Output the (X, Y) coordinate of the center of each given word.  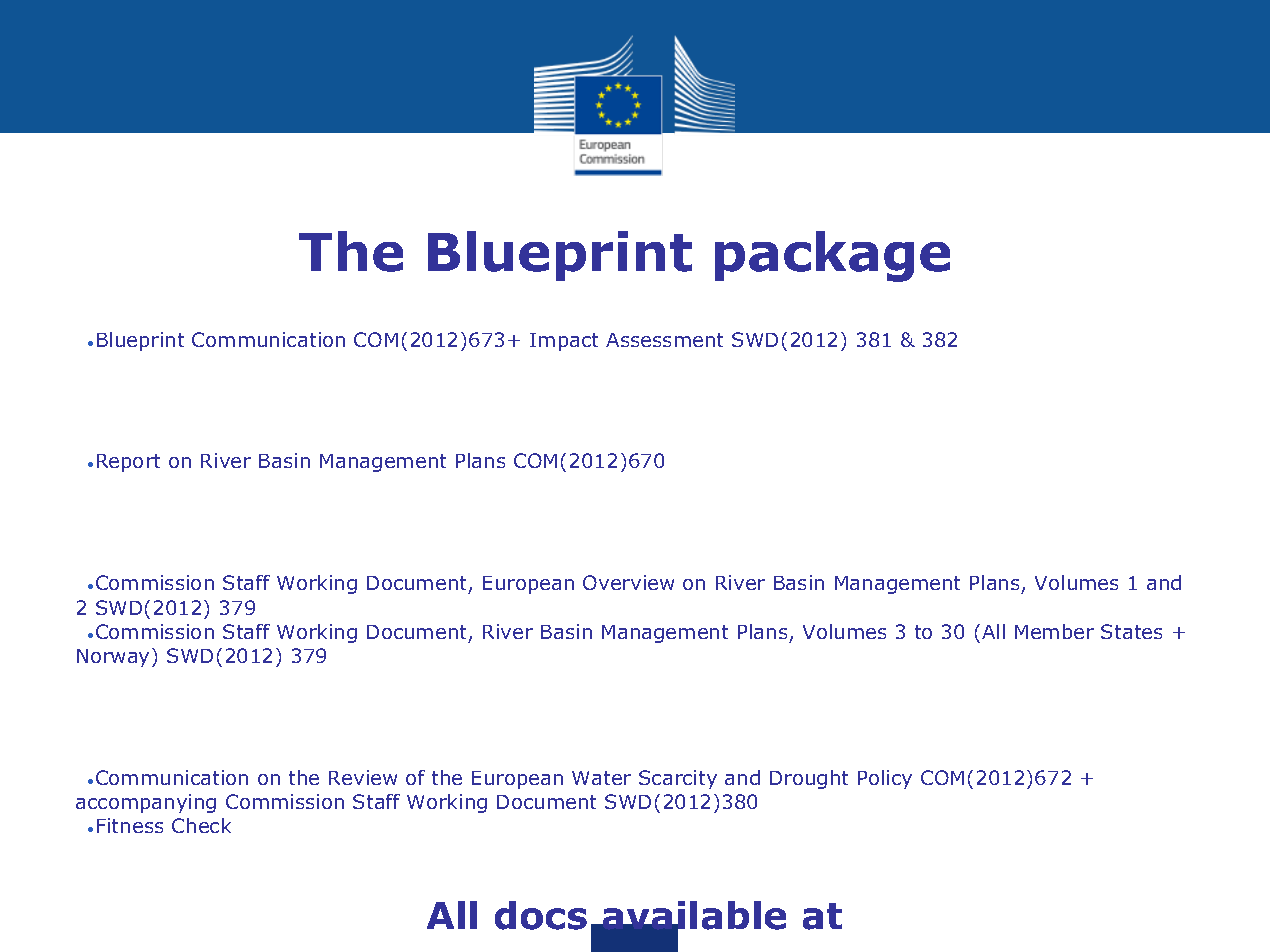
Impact (564, 342)
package (832, 256)
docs (541, 915)
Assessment (664, 340)
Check (201, 825)
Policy (885, 779)
